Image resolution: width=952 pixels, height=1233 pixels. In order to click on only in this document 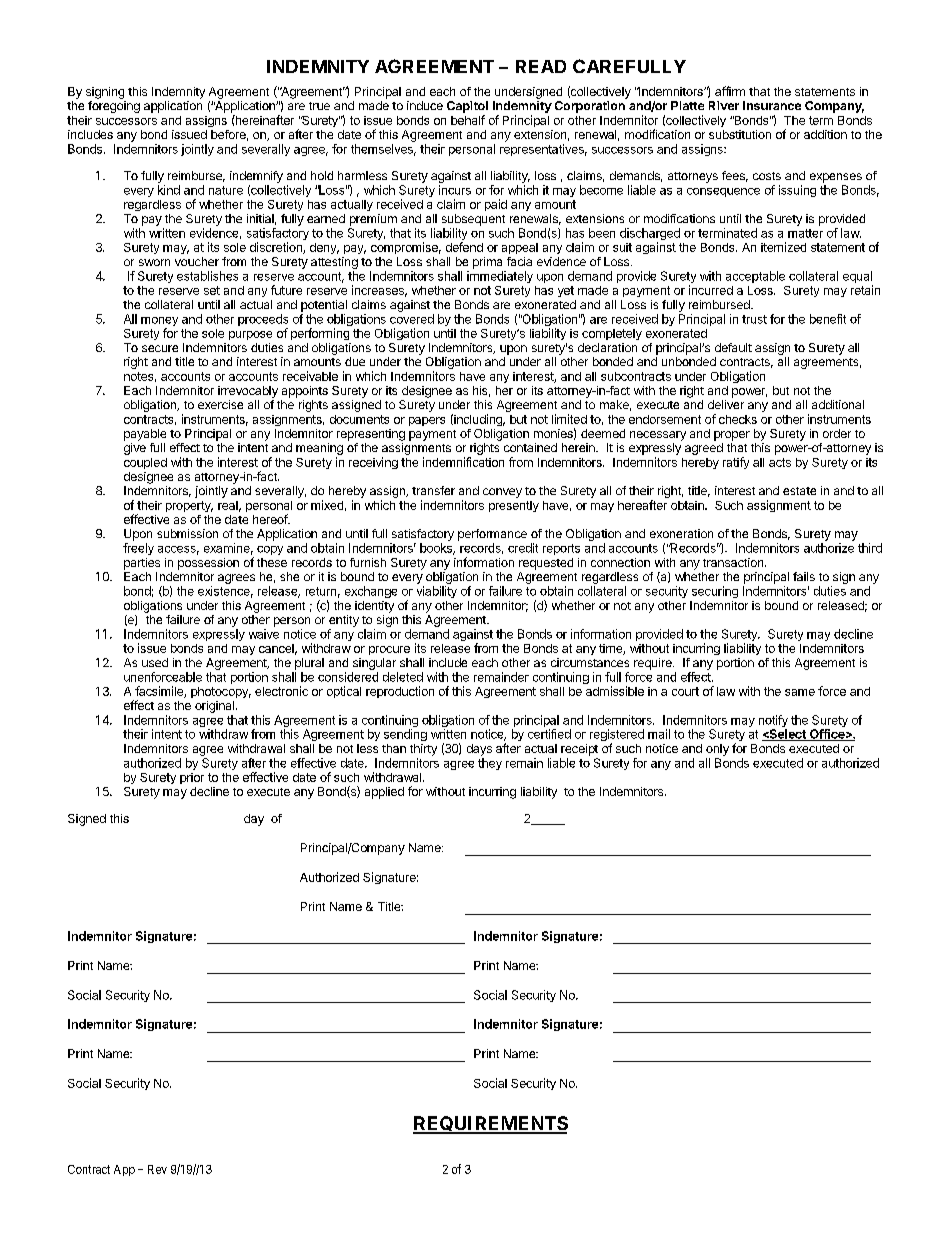, I will do `click(717, 750)`.
